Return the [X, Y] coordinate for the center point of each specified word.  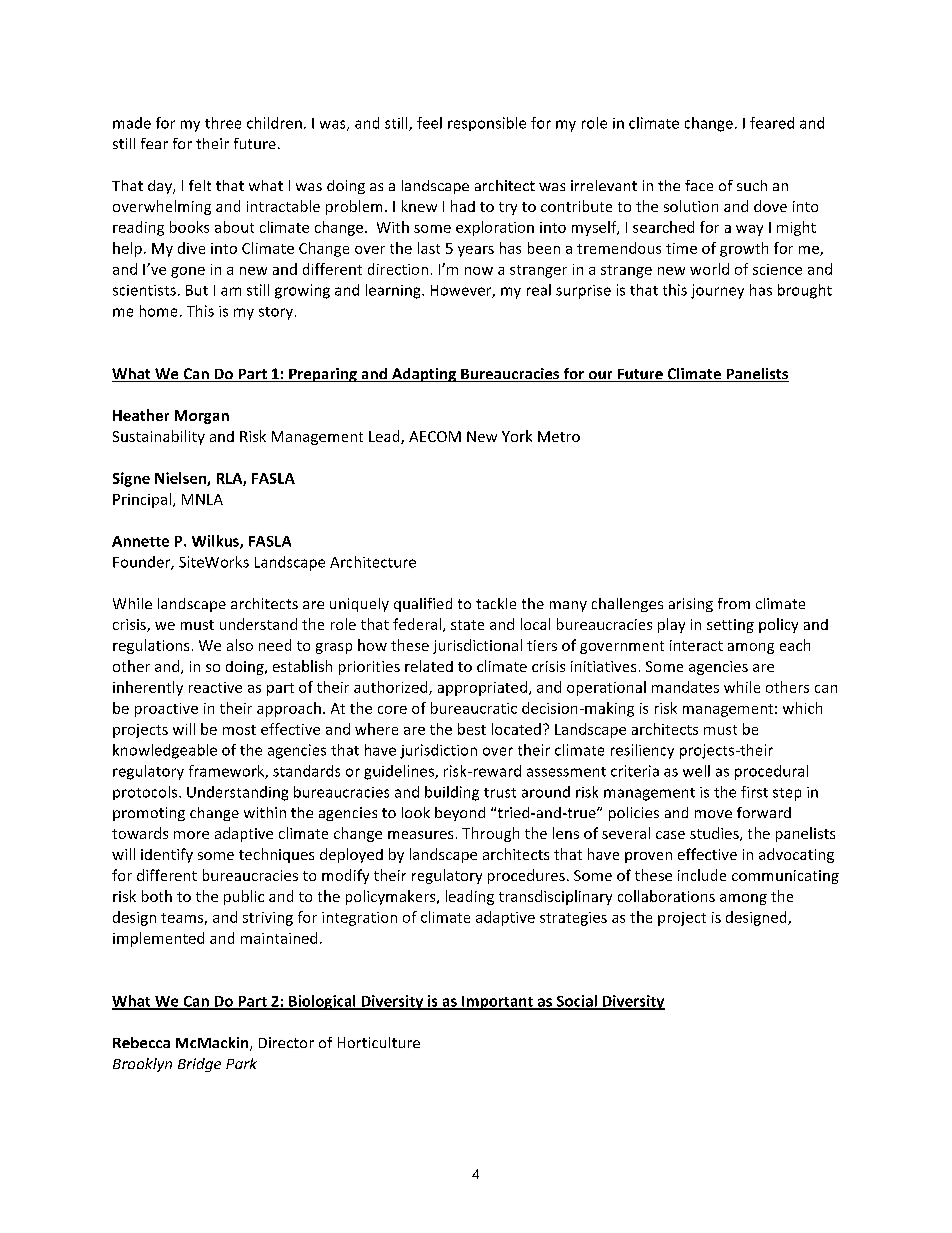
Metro [559, 436]
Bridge [199, 1065]
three [223, 123]
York [517, 436]
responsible [487, 124]
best [472, 729]
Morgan [202, 417]
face [699, 185]
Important [497, 1003]
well [696, 771]
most [239, 730]
